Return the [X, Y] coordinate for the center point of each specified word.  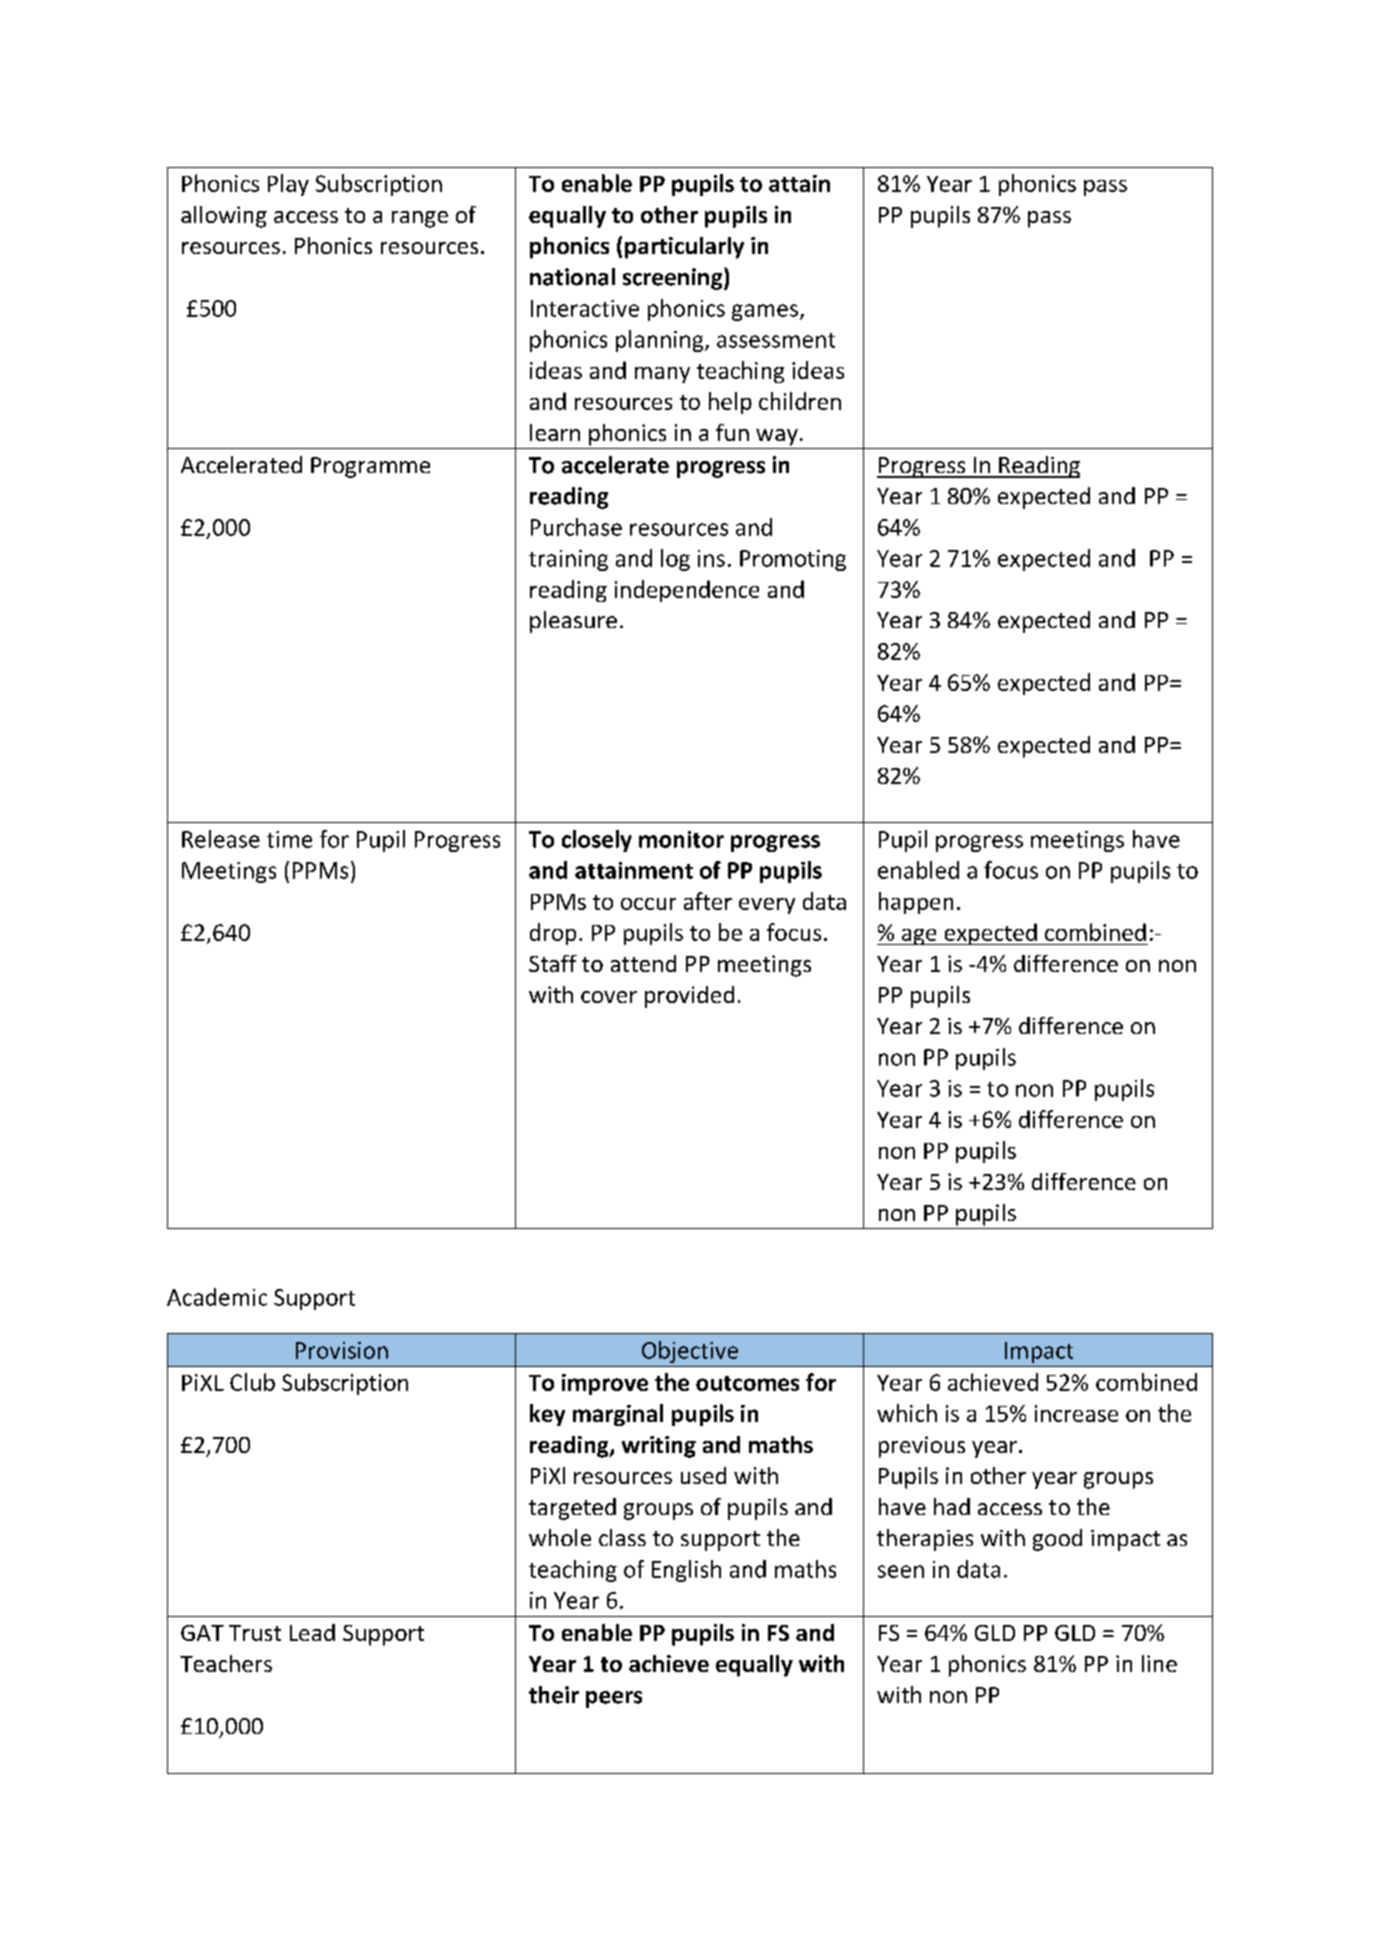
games [766, 312]
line [1159, 1663]
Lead [312, 1632]
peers [614, 1699]
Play [288, 185]
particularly [684, 248]
